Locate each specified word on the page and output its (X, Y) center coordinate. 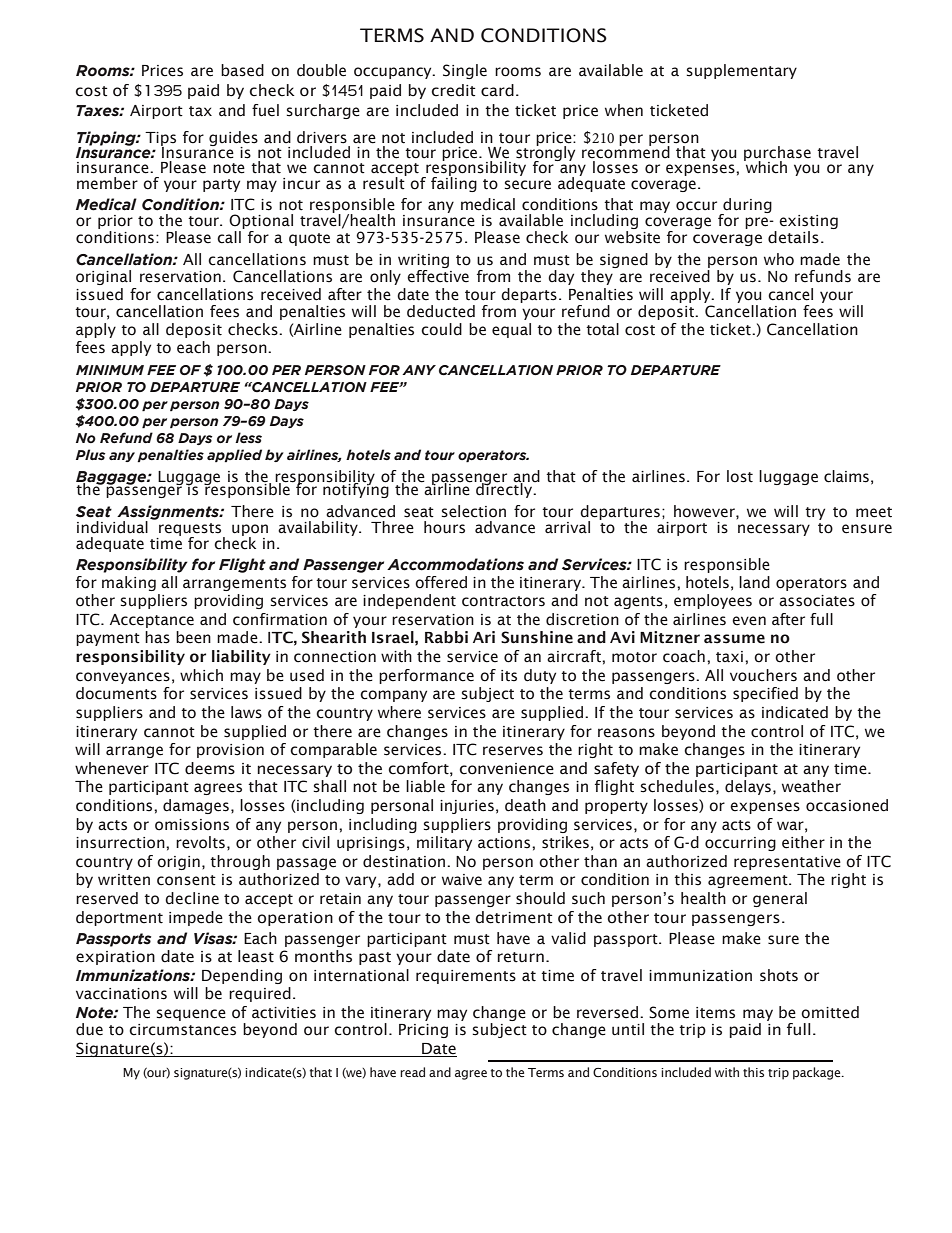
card (497, 90)
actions (505, 843)
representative (787, 863)
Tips (160, 140)
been (193, 637)
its (509, 676)
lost (740, 476)
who (779, 259)
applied (234, 455)
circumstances (182, 1030)
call (229, 237)
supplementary (742, 71)
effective (438, 276)
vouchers (763, 675)
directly (504, 489)
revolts (200, 842)
